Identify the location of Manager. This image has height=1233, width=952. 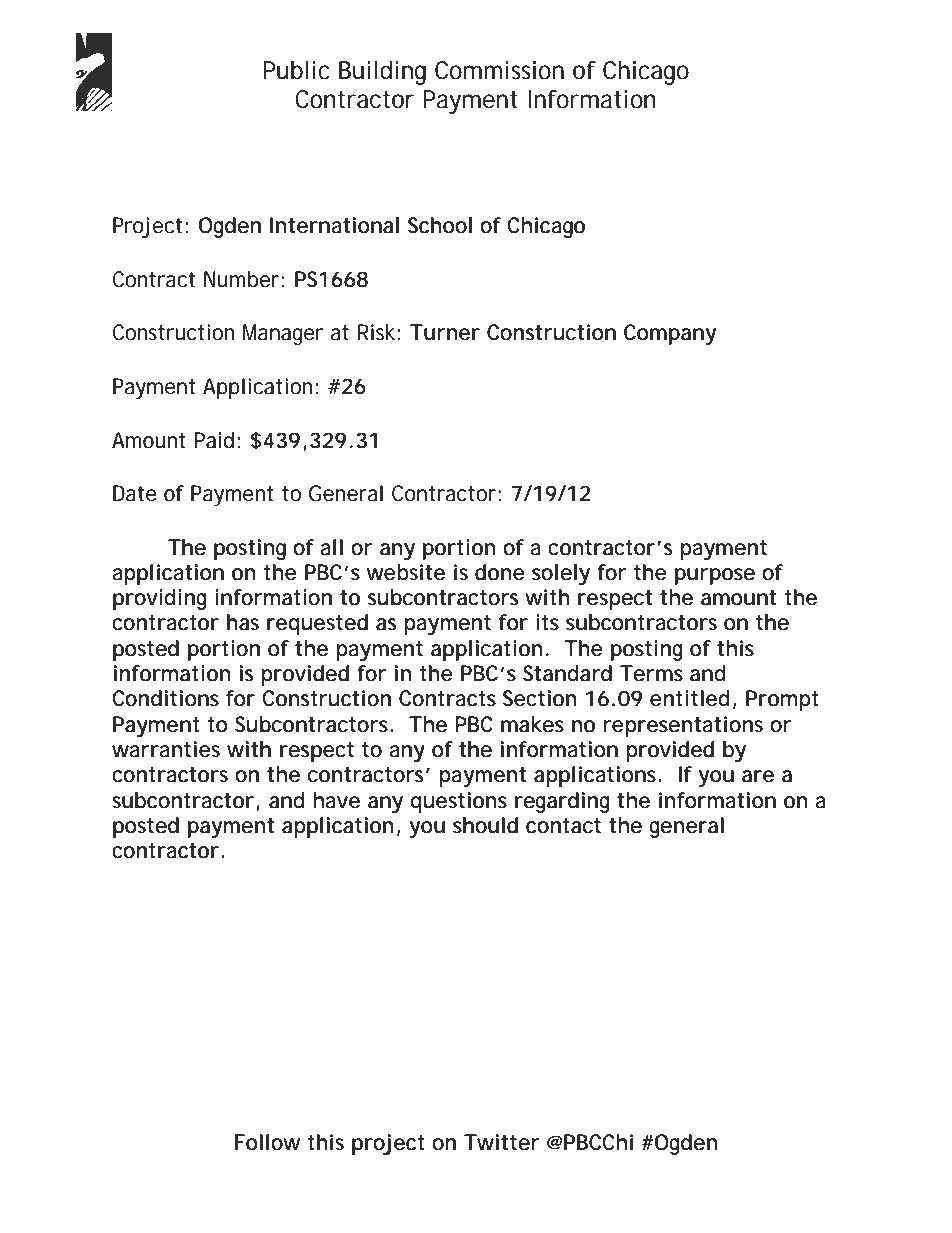
(283, 334).
